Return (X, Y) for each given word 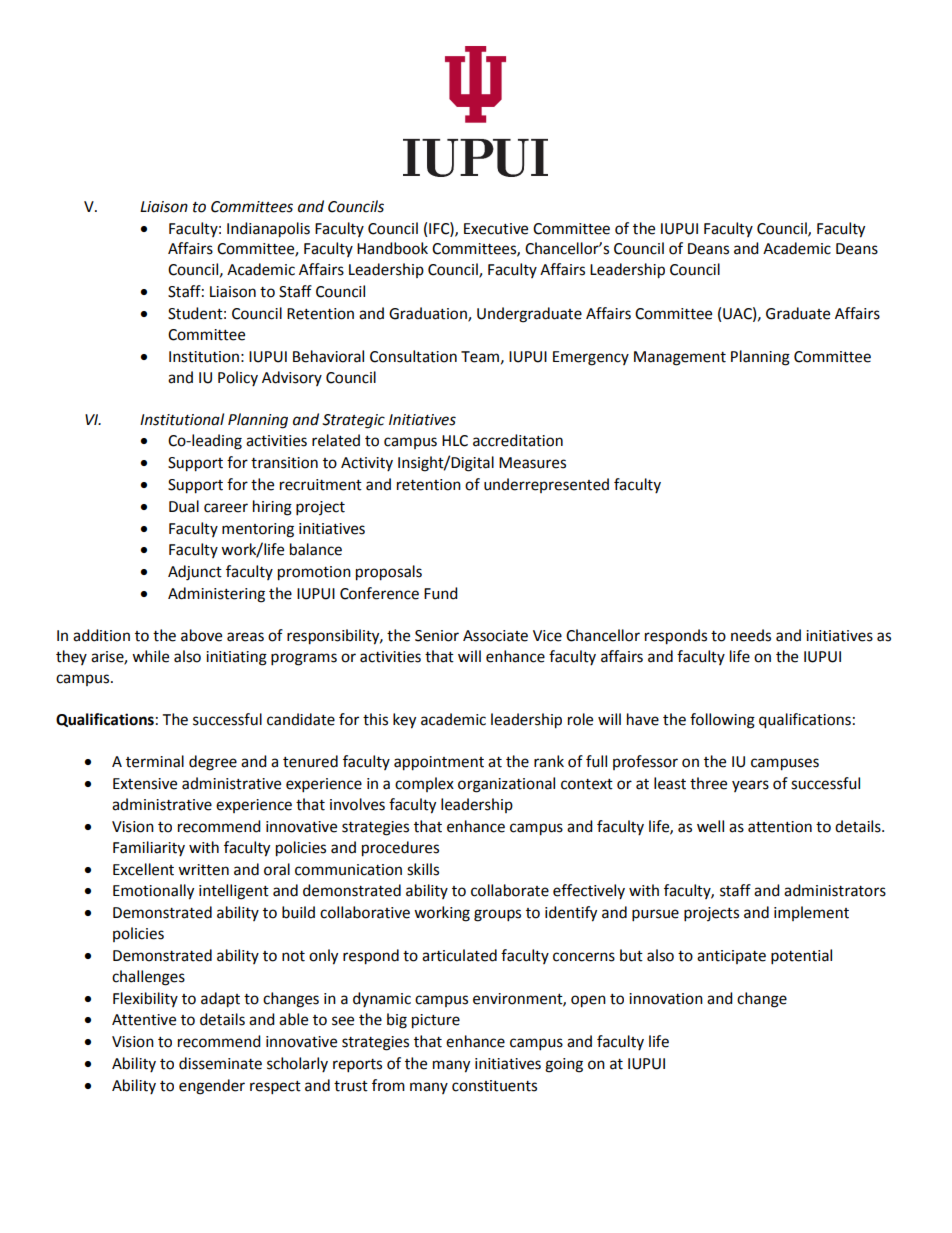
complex (424, 784)
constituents (494, 1086)
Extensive (145, 784)
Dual (184, 506)
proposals (389, 573)
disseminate (220, 1063)
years (750, 786)
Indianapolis (268, 230)
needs (751, 635)
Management (680, 358)
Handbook (392, 248)
